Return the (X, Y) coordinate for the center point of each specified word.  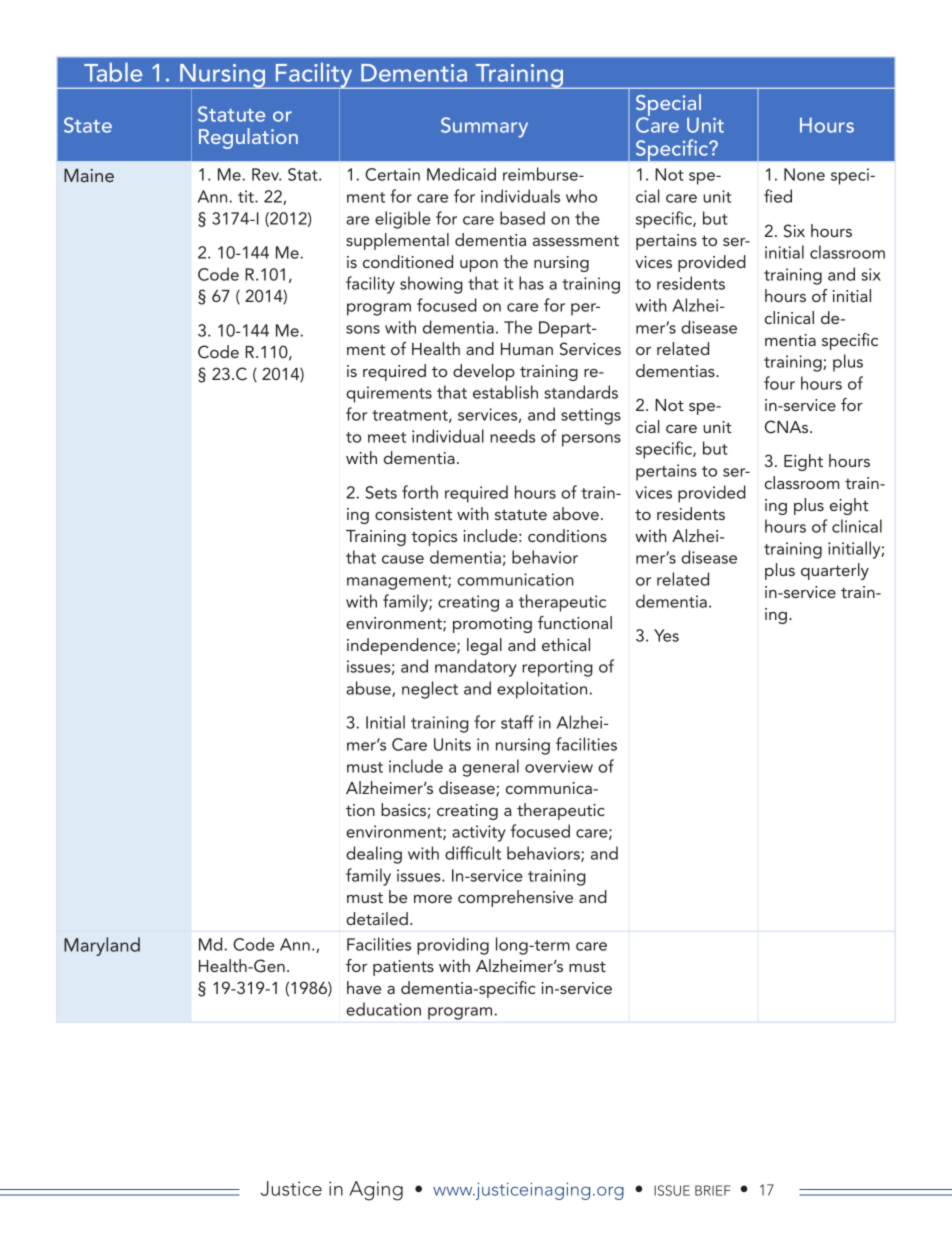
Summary (484, 127)
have (364, 987)
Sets (381, 492)
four (779, 383)
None (804, 174)
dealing (374, 855)
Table (113, 72)
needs (512, 436)
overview (559, 766)
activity (479, 833)
